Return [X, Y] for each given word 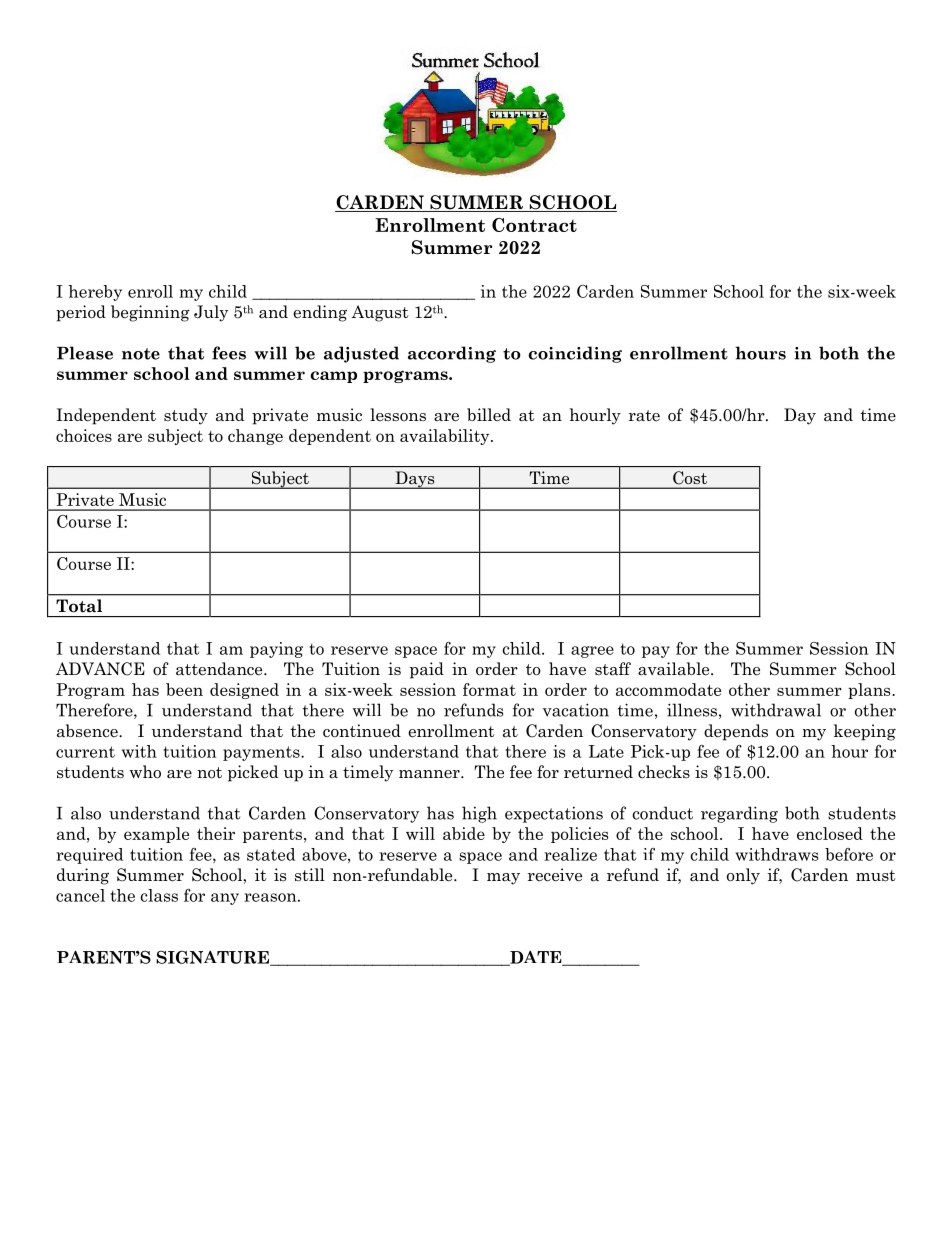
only [743, 876]
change [255, 437]
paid [427, 670]
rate [644, 416]
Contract [534, 225]
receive [555, 875]
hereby [95, 293]
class [159, 895]
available [675, 669]
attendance [220, 669]
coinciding [575, 354]
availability [446, 437]
